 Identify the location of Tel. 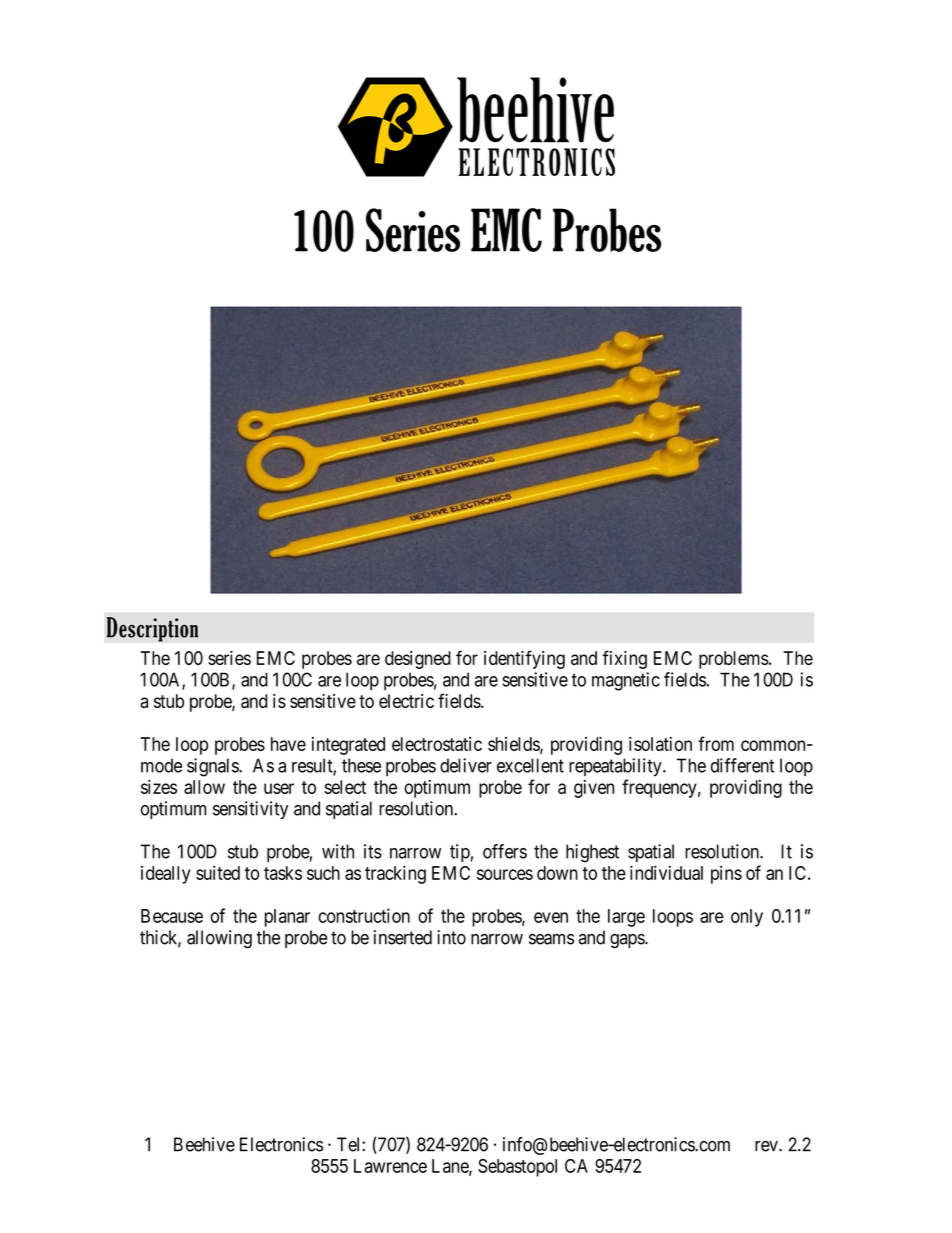
(350, 1144).
